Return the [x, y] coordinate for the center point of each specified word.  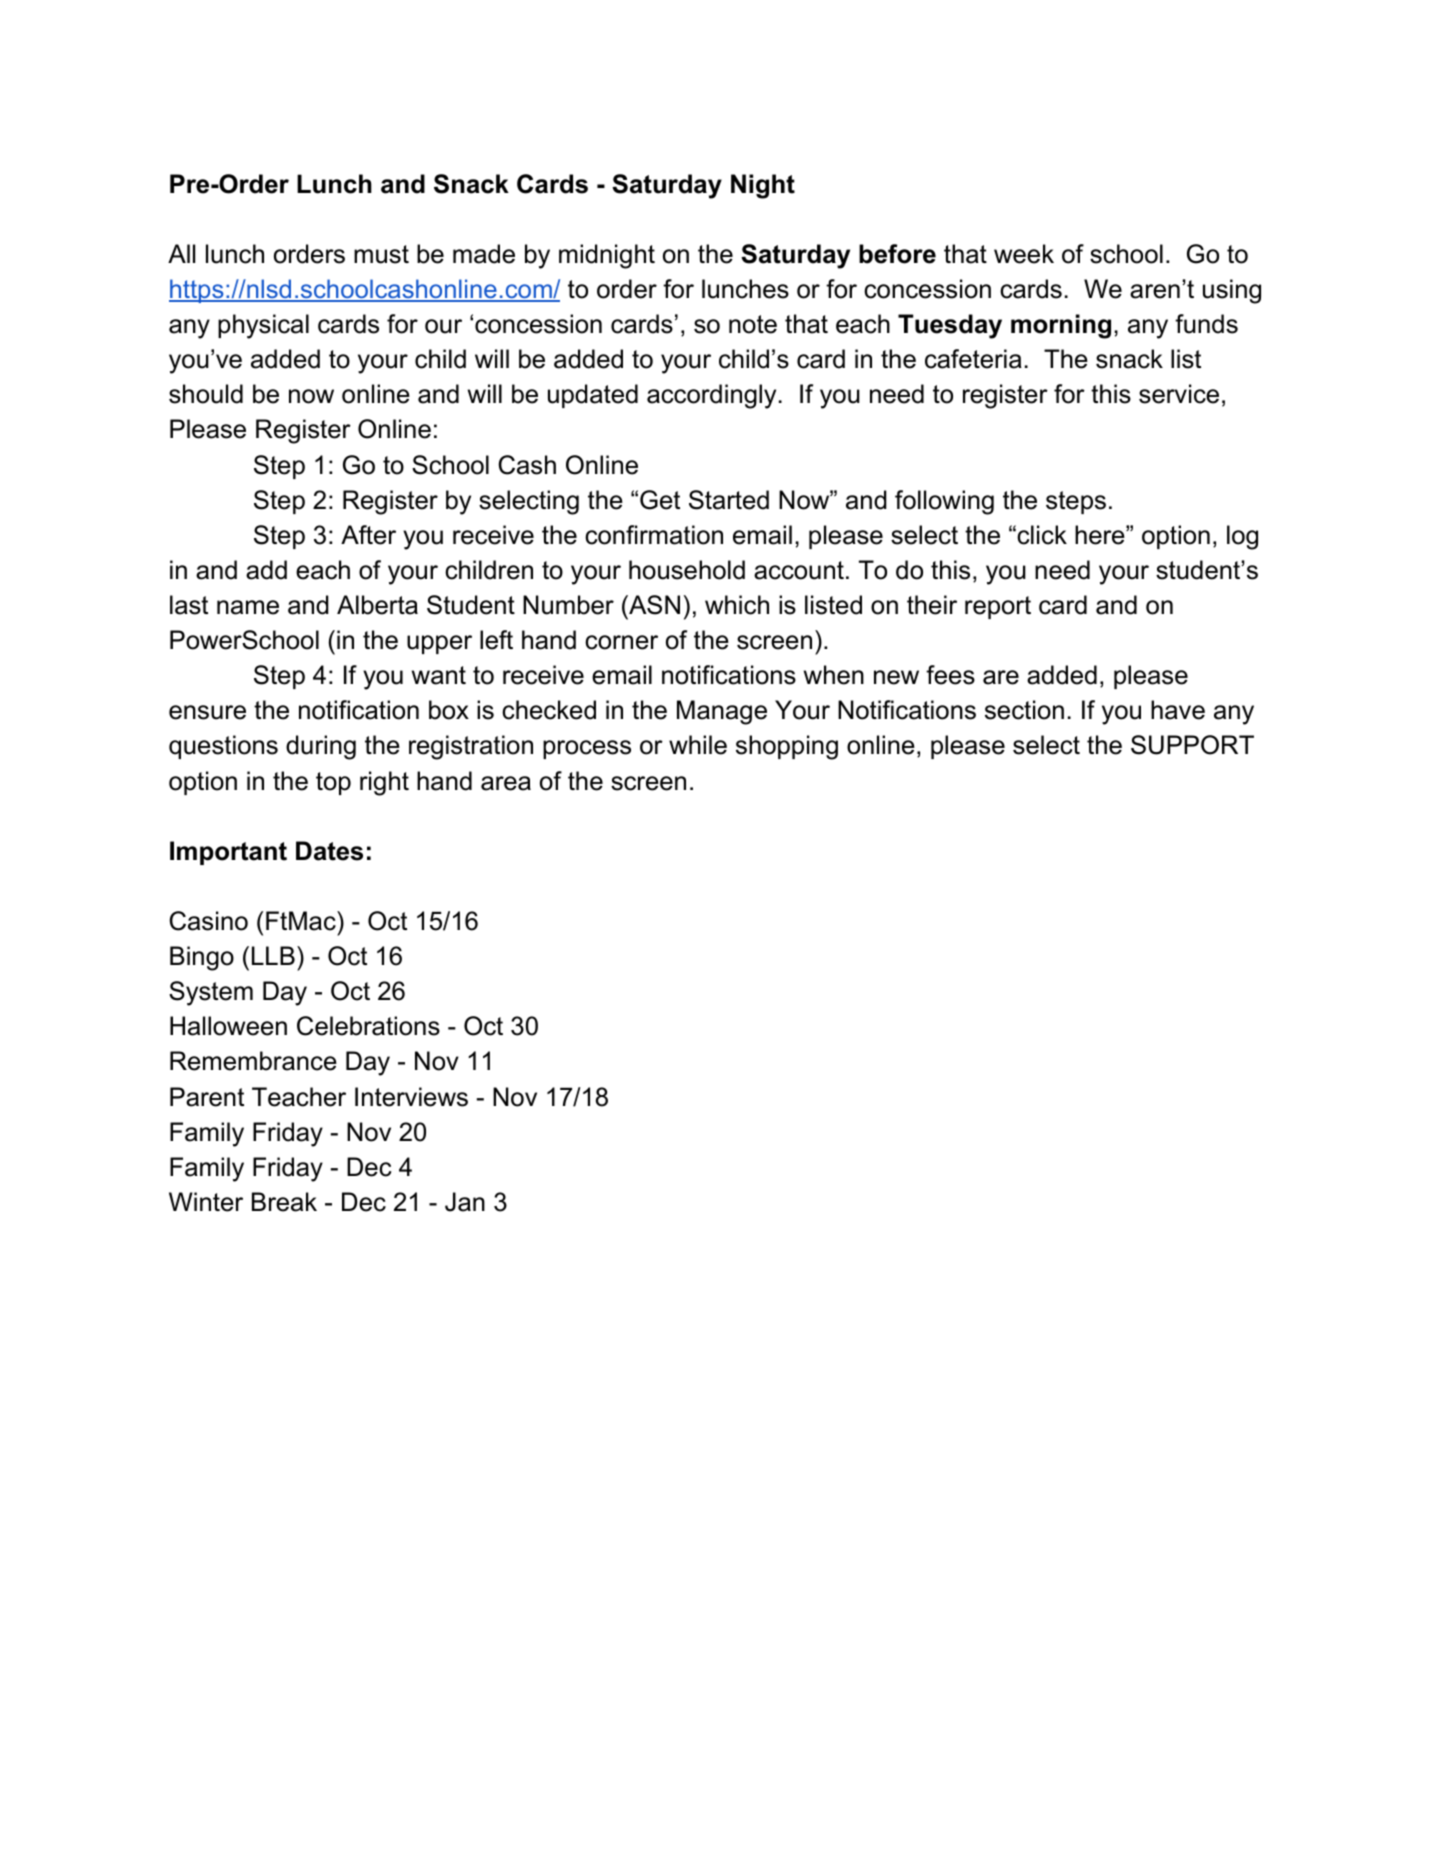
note [753, 324]
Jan [465, 1202]
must [381, 254]
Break [284, 1202]
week [1024, 254]
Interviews [411, 1097]
